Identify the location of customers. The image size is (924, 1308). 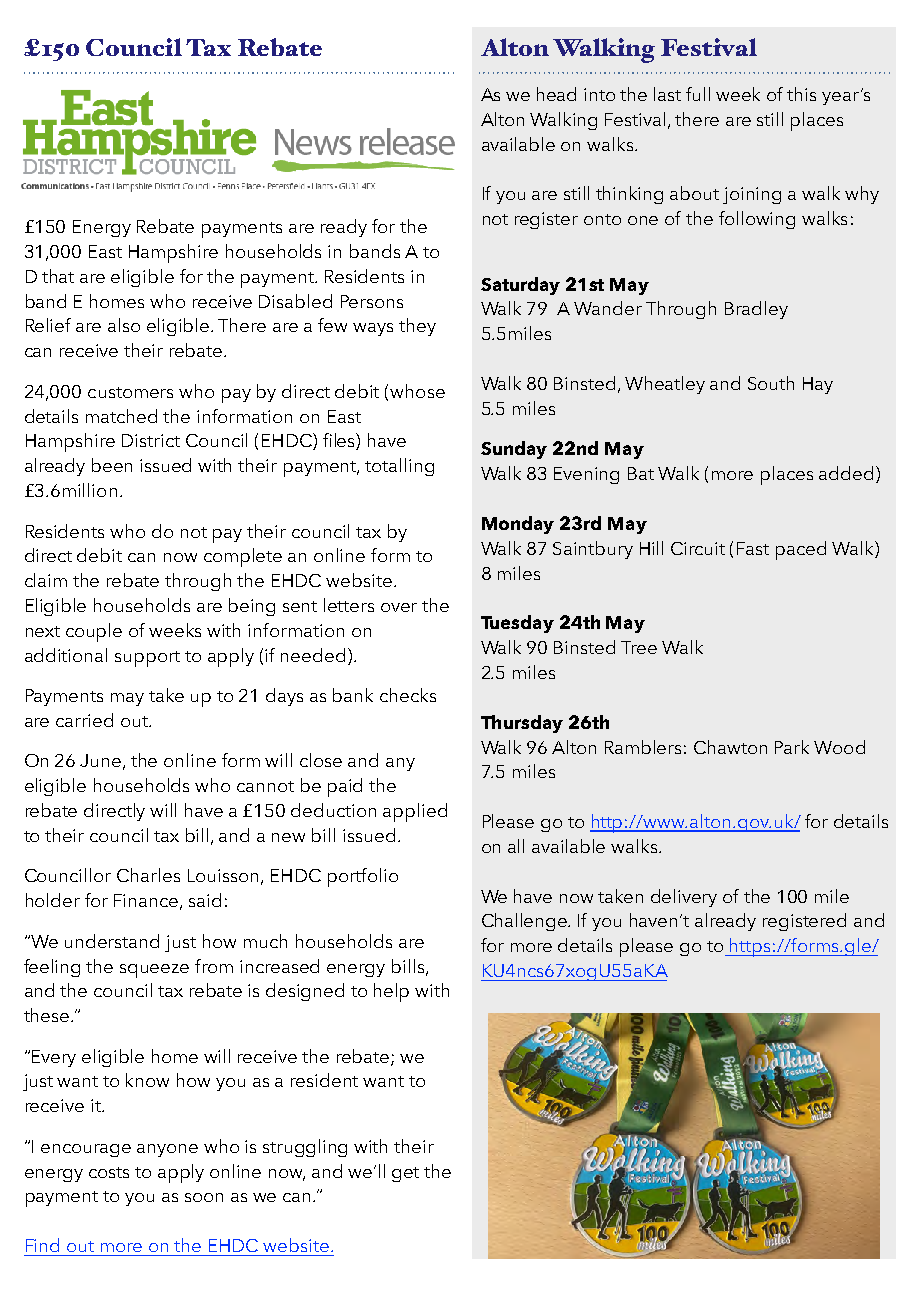
(130, 392).
